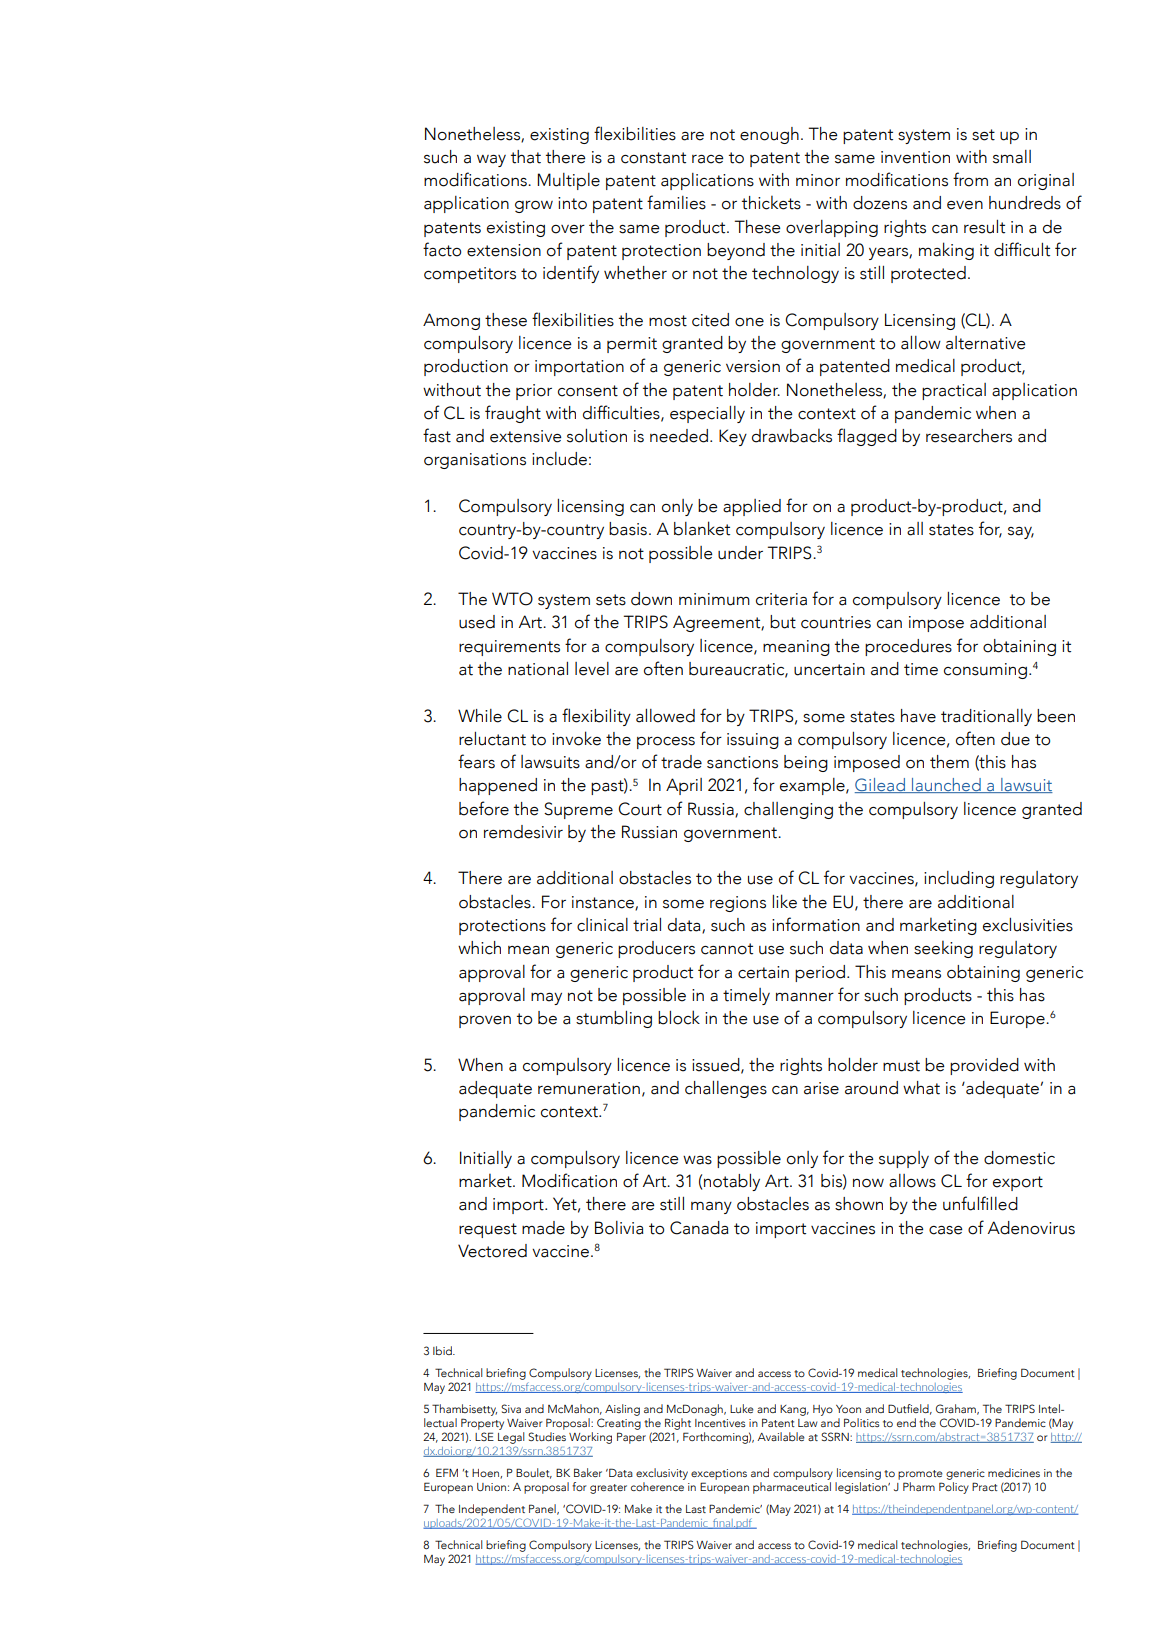 The width and height of the screenshot is (1154, 1633). What do you see at coordinates (752, 507) in the screenshot?
I see `applied` at bounding box center [752, 507].
